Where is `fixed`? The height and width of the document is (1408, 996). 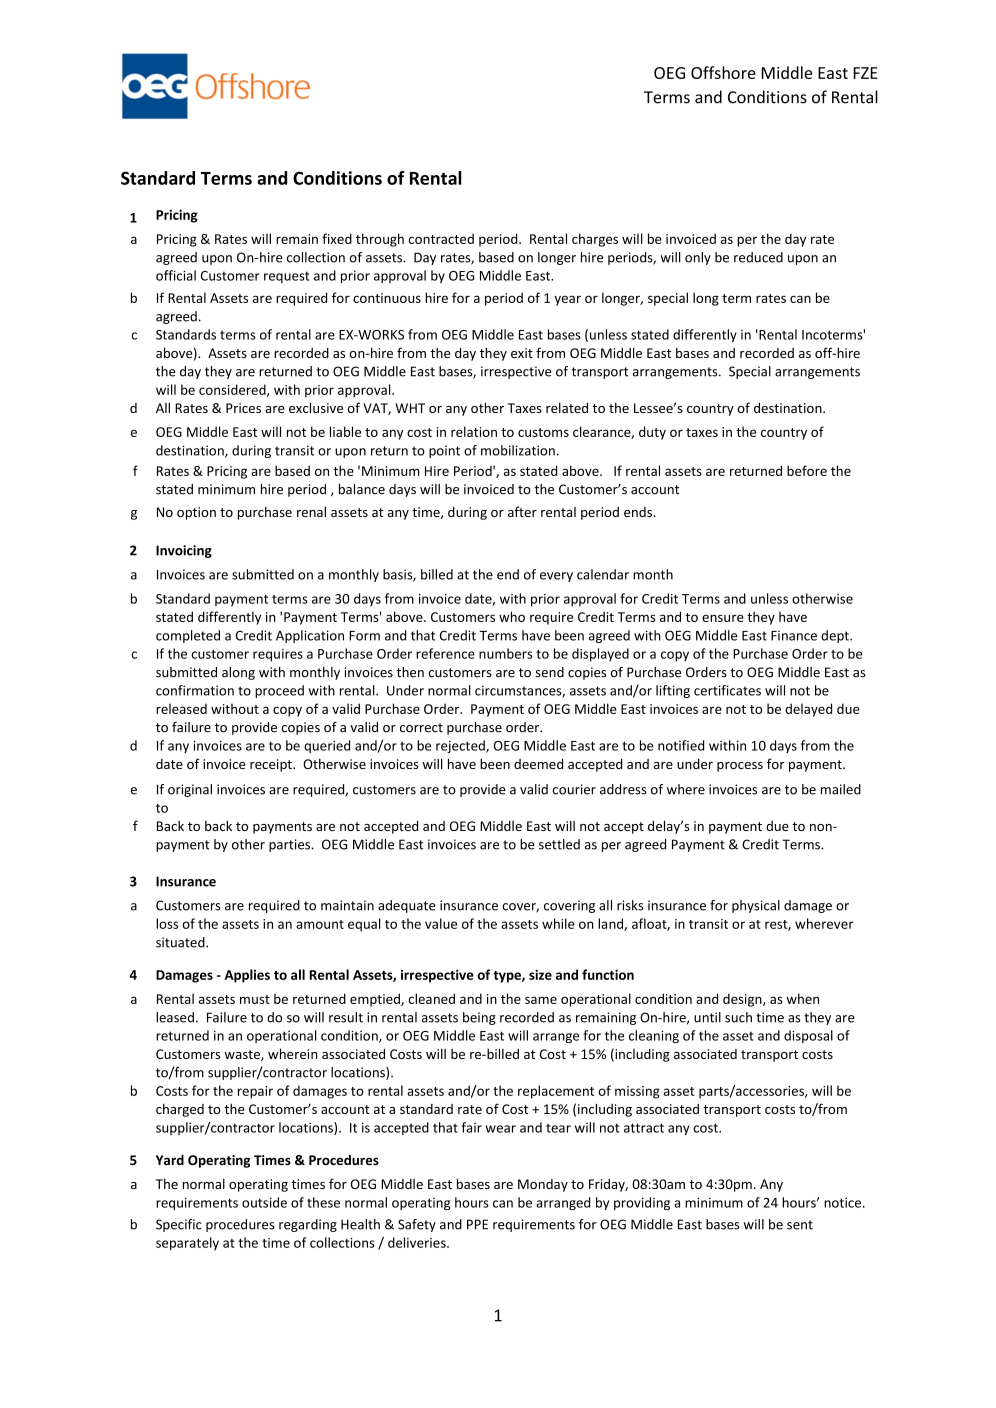 fixed is located at coordinates (337, 238).
